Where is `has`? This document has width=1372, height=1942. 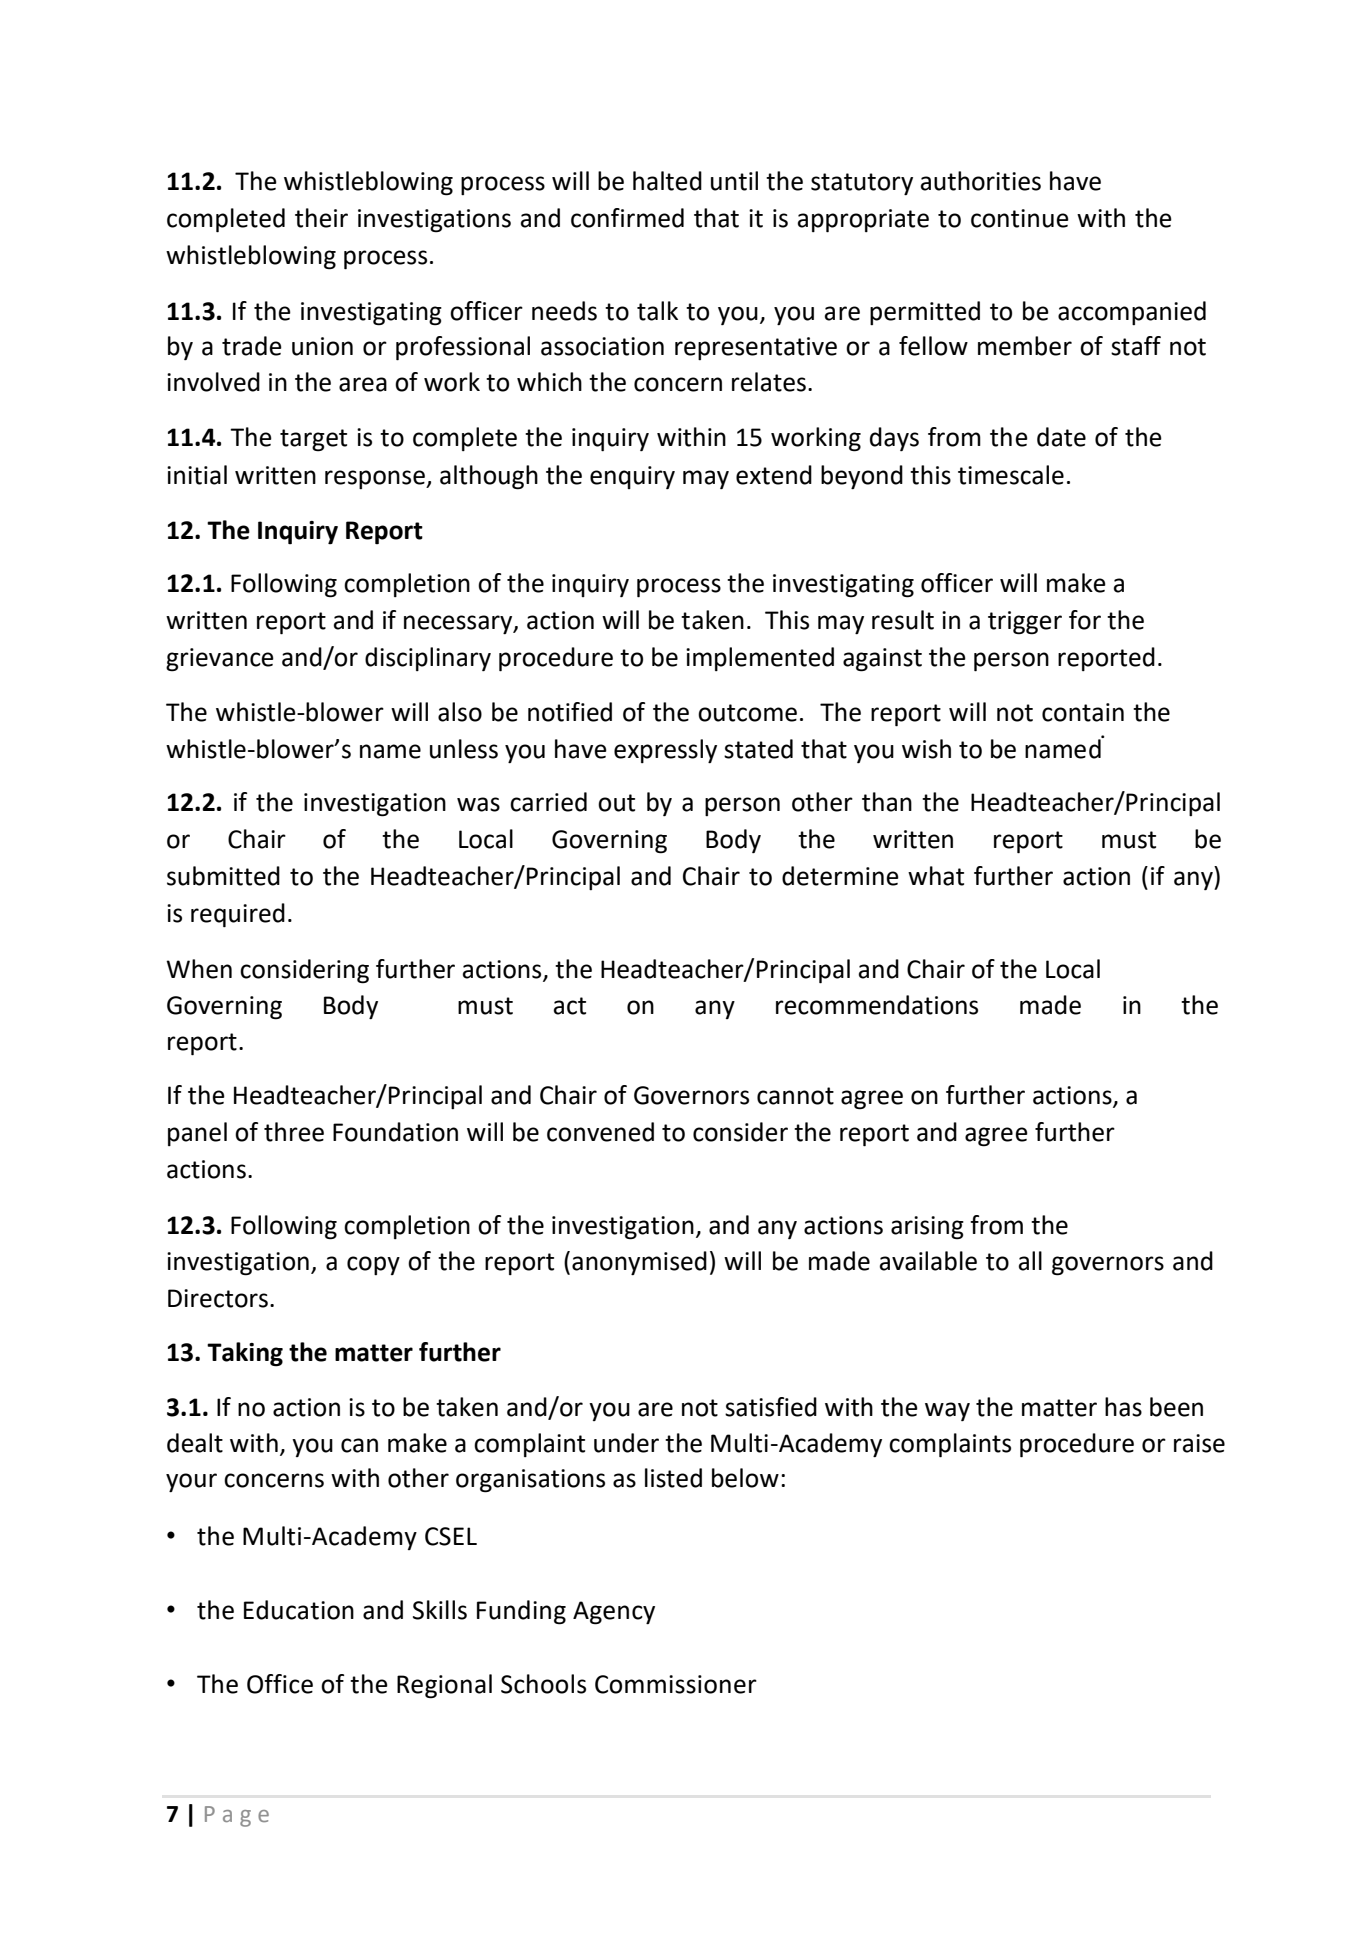
has is located at coordinates (1123, 1407).
